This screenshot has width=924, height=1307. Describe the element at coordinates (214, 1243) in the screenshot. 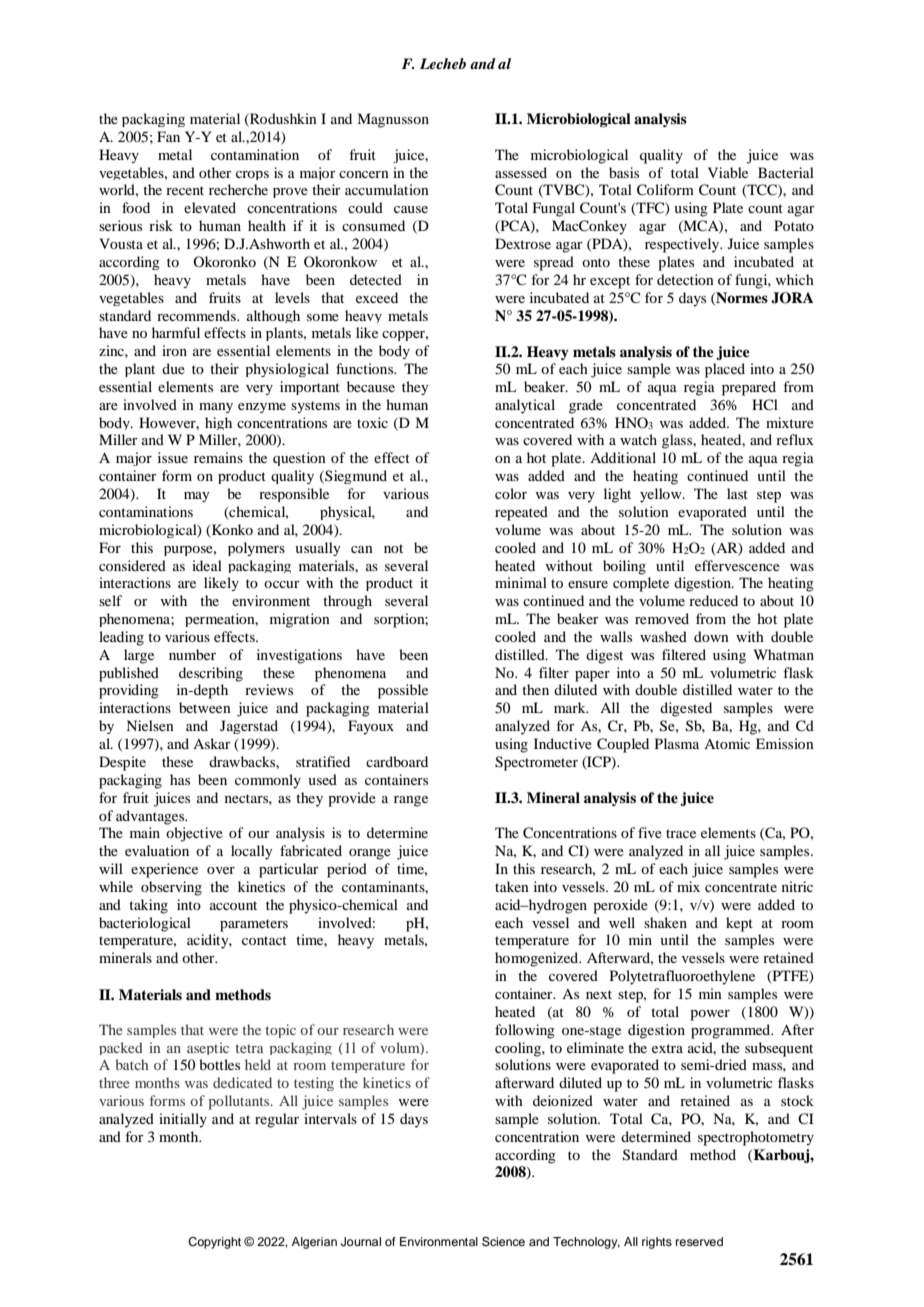

I see `Copyright` at that location.
